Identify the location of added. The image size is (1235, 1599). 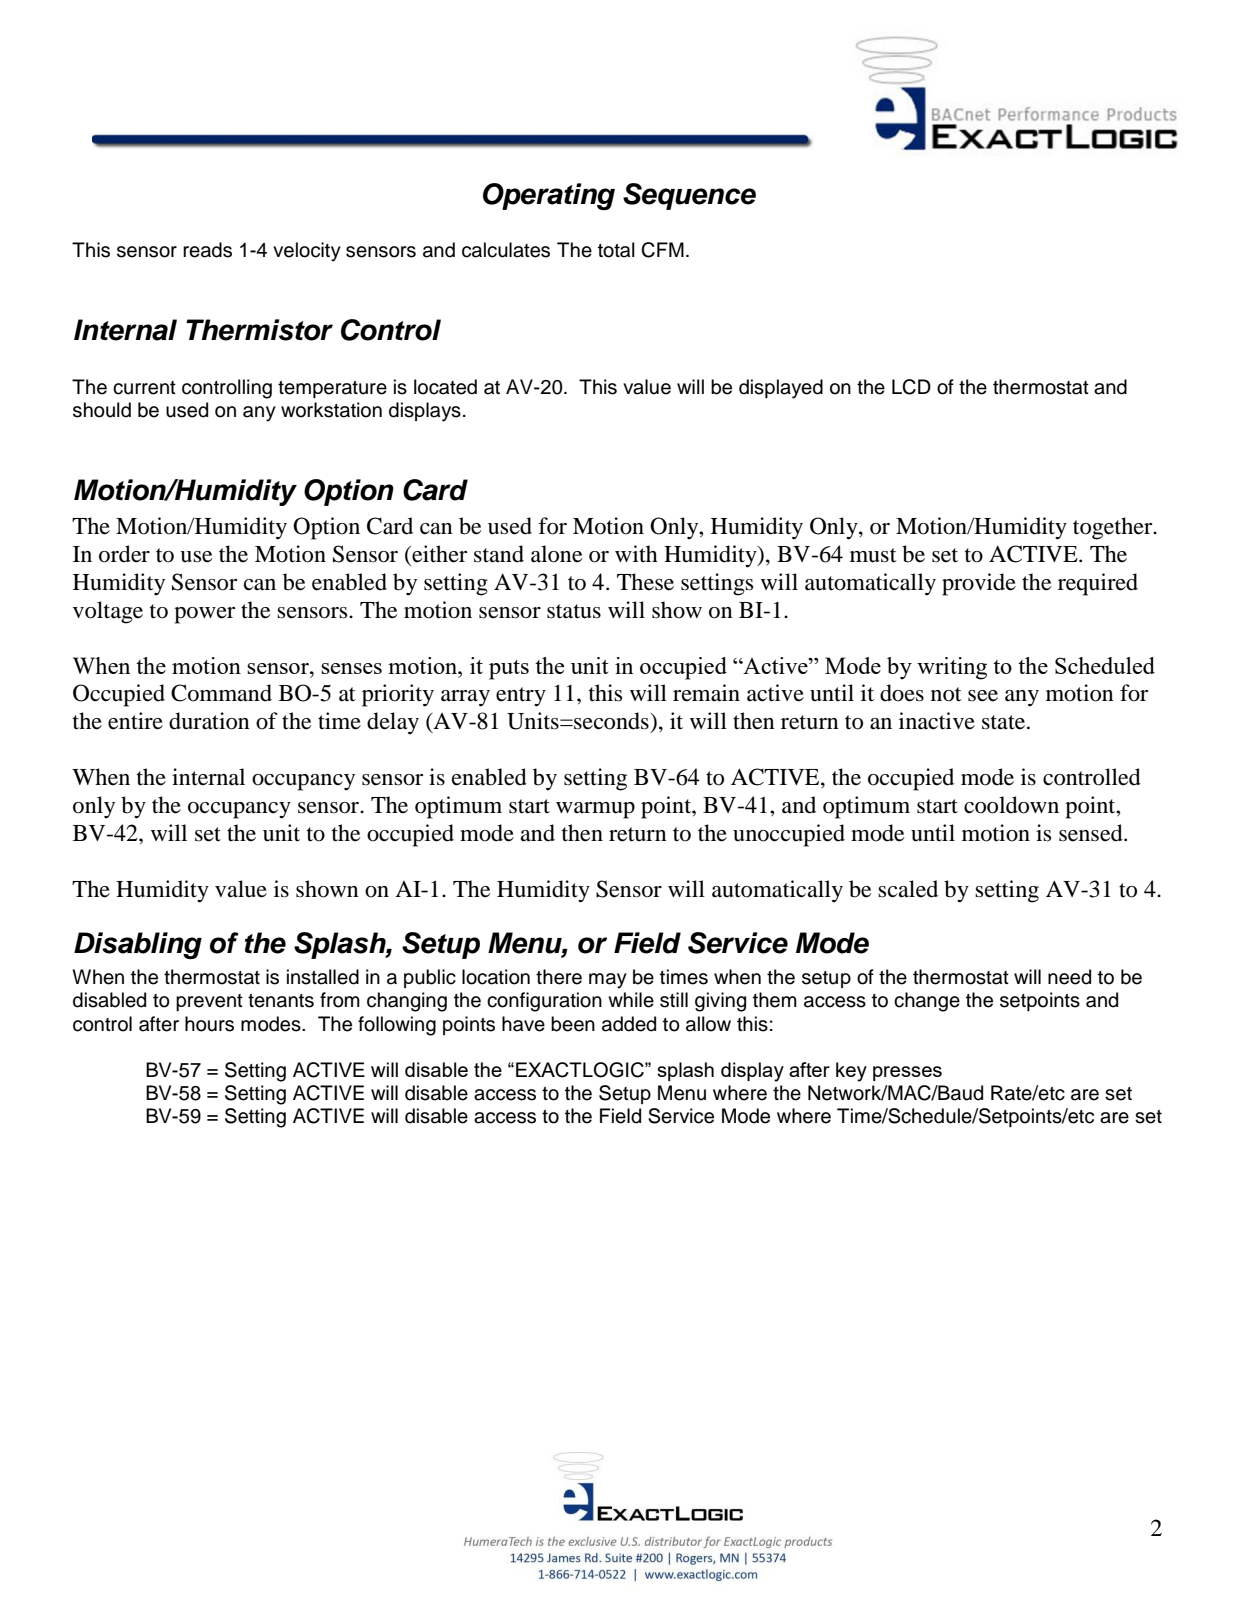
(629, 1024).
